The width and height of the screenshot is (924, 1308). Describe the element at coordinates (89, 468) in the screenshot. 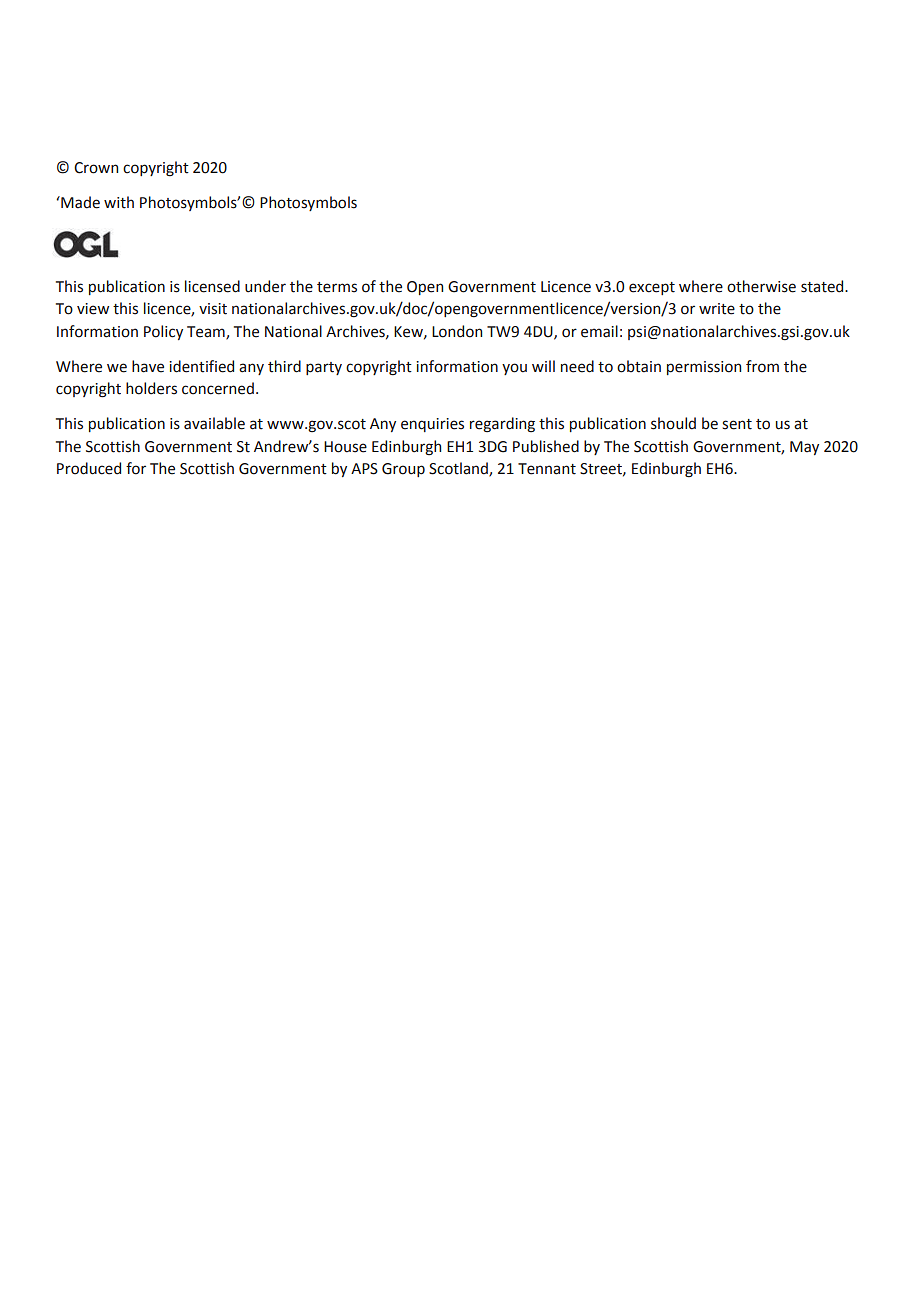

I see `Produced` at that location.
